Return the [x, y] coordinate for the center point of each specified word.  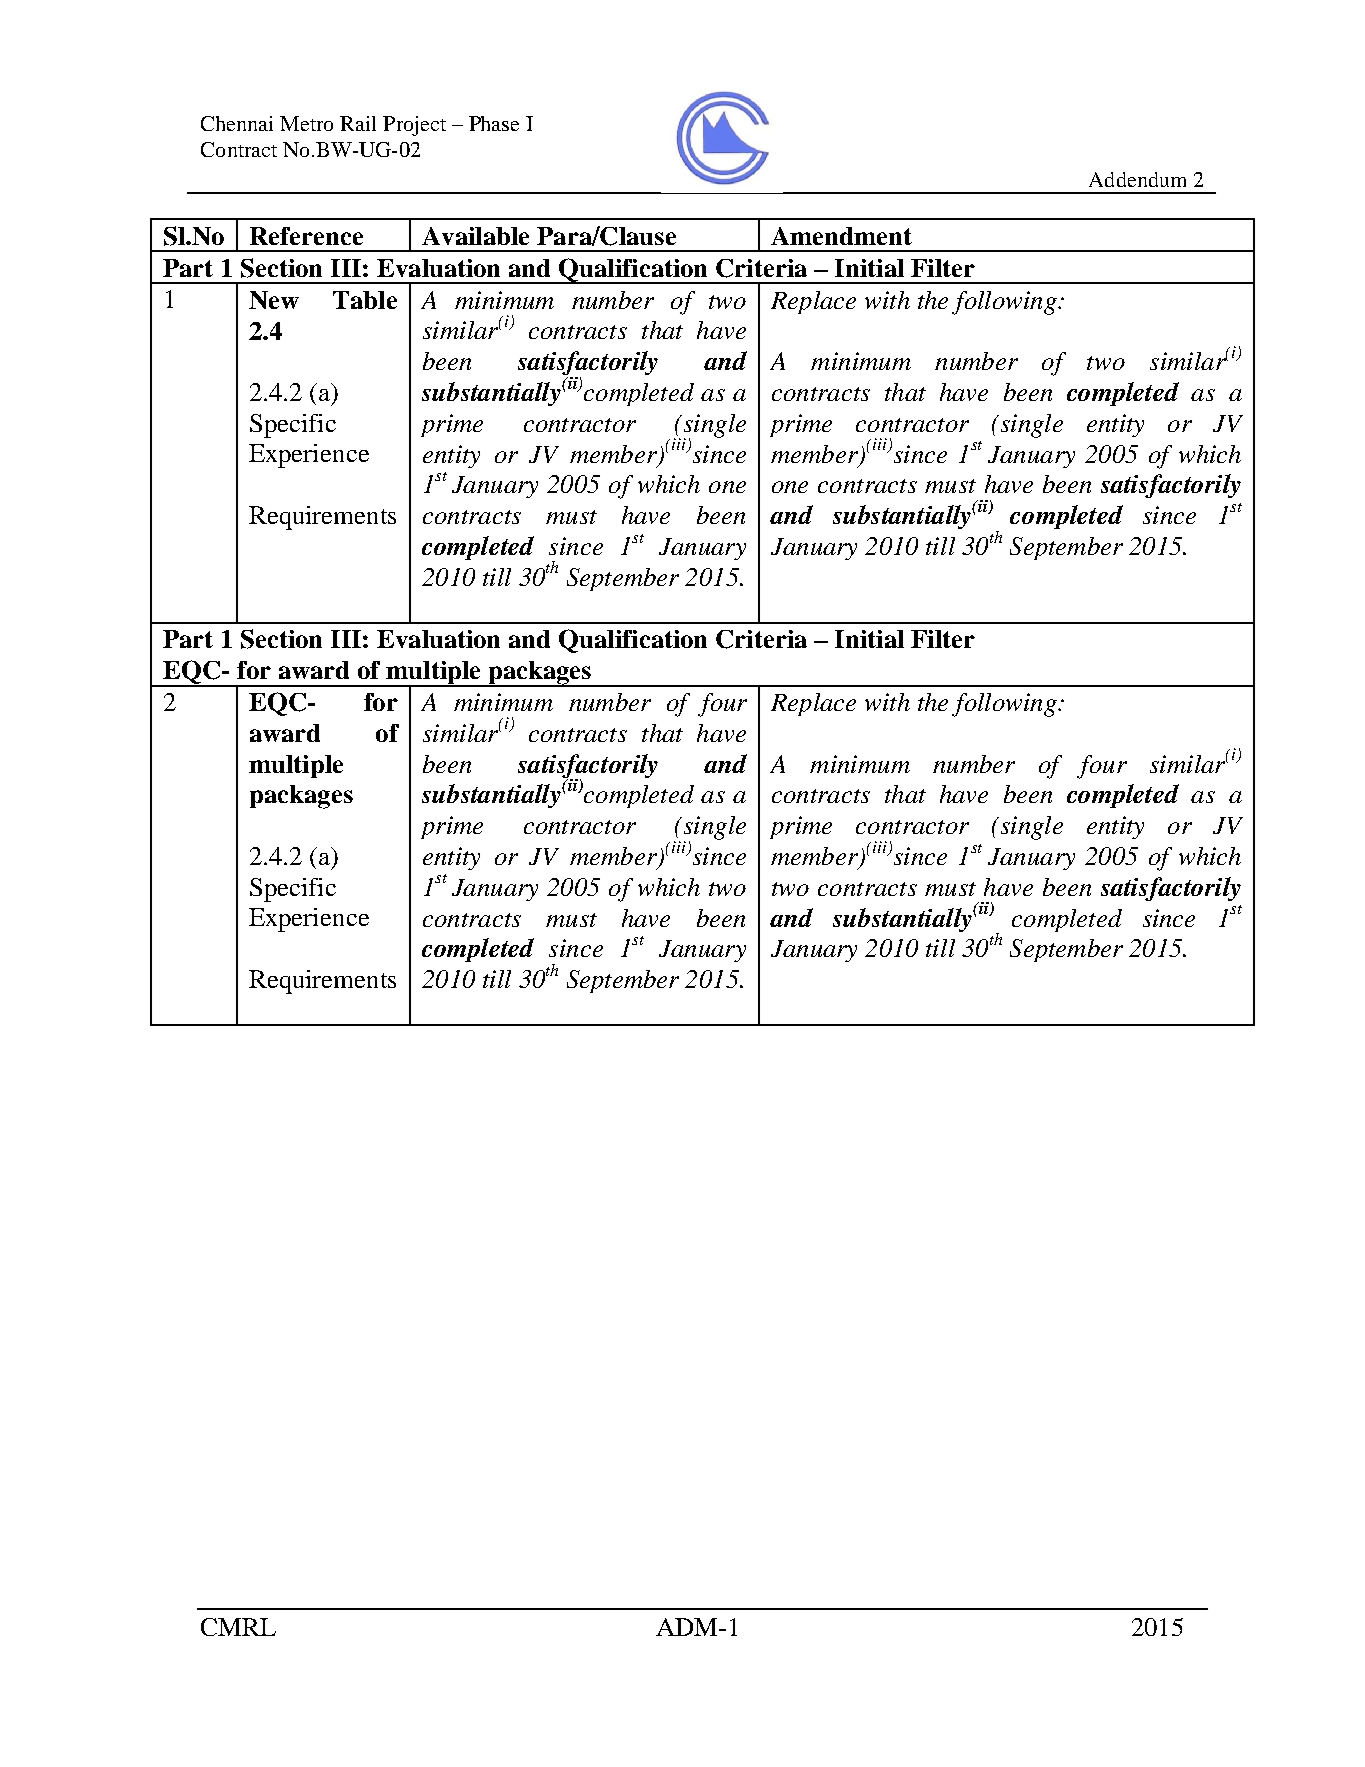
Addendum [1137, 179]
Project [414, 126]
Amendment [841, 236]
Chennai [237, 123]
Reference [306, 236]
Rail [358, 123]
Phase [494, 123]
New [274, 300]
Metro [306, 123]
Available [475, 236]
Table [365, 300]
